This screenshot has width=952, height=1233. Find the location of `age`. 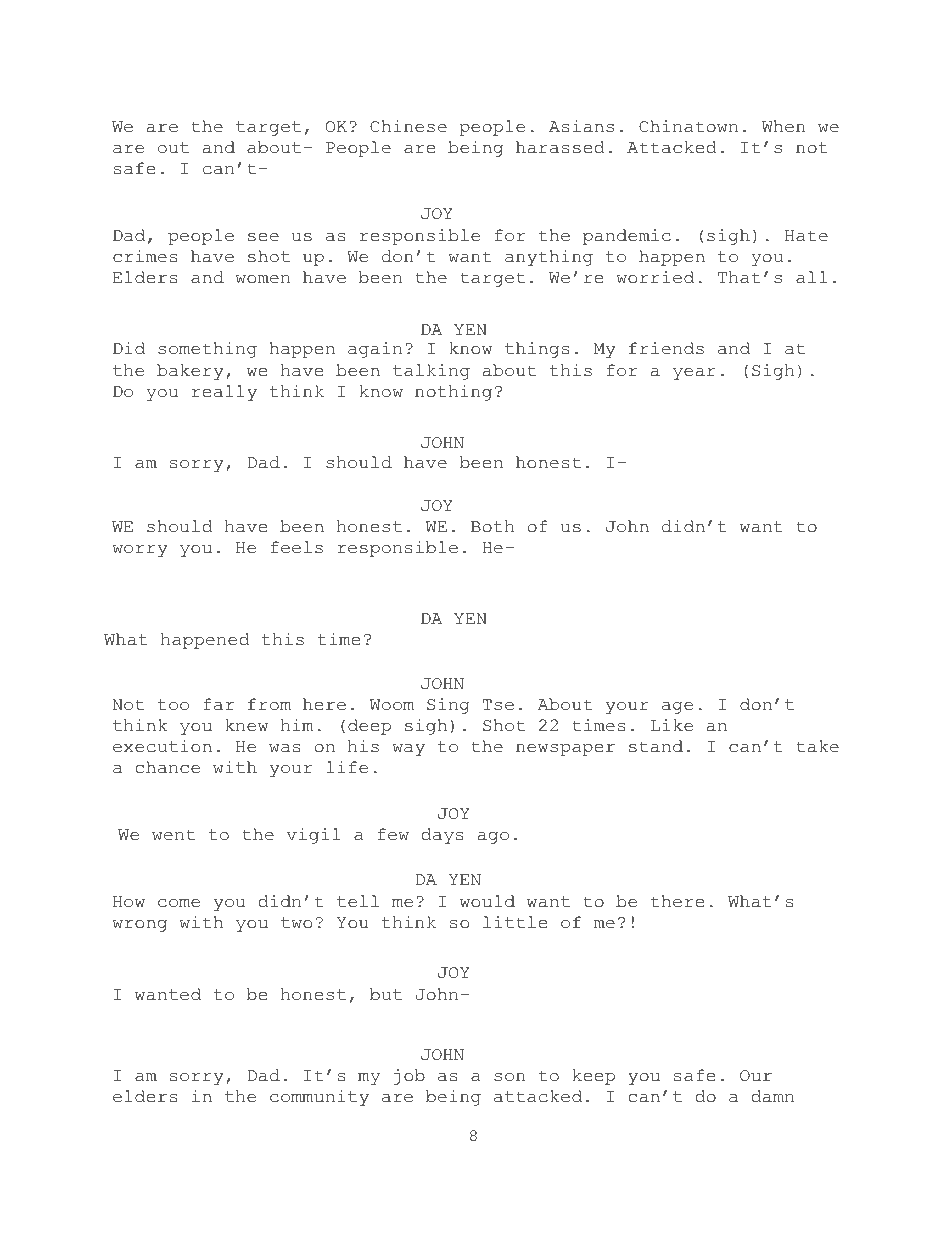

age is located at coordinates (677, 708).
